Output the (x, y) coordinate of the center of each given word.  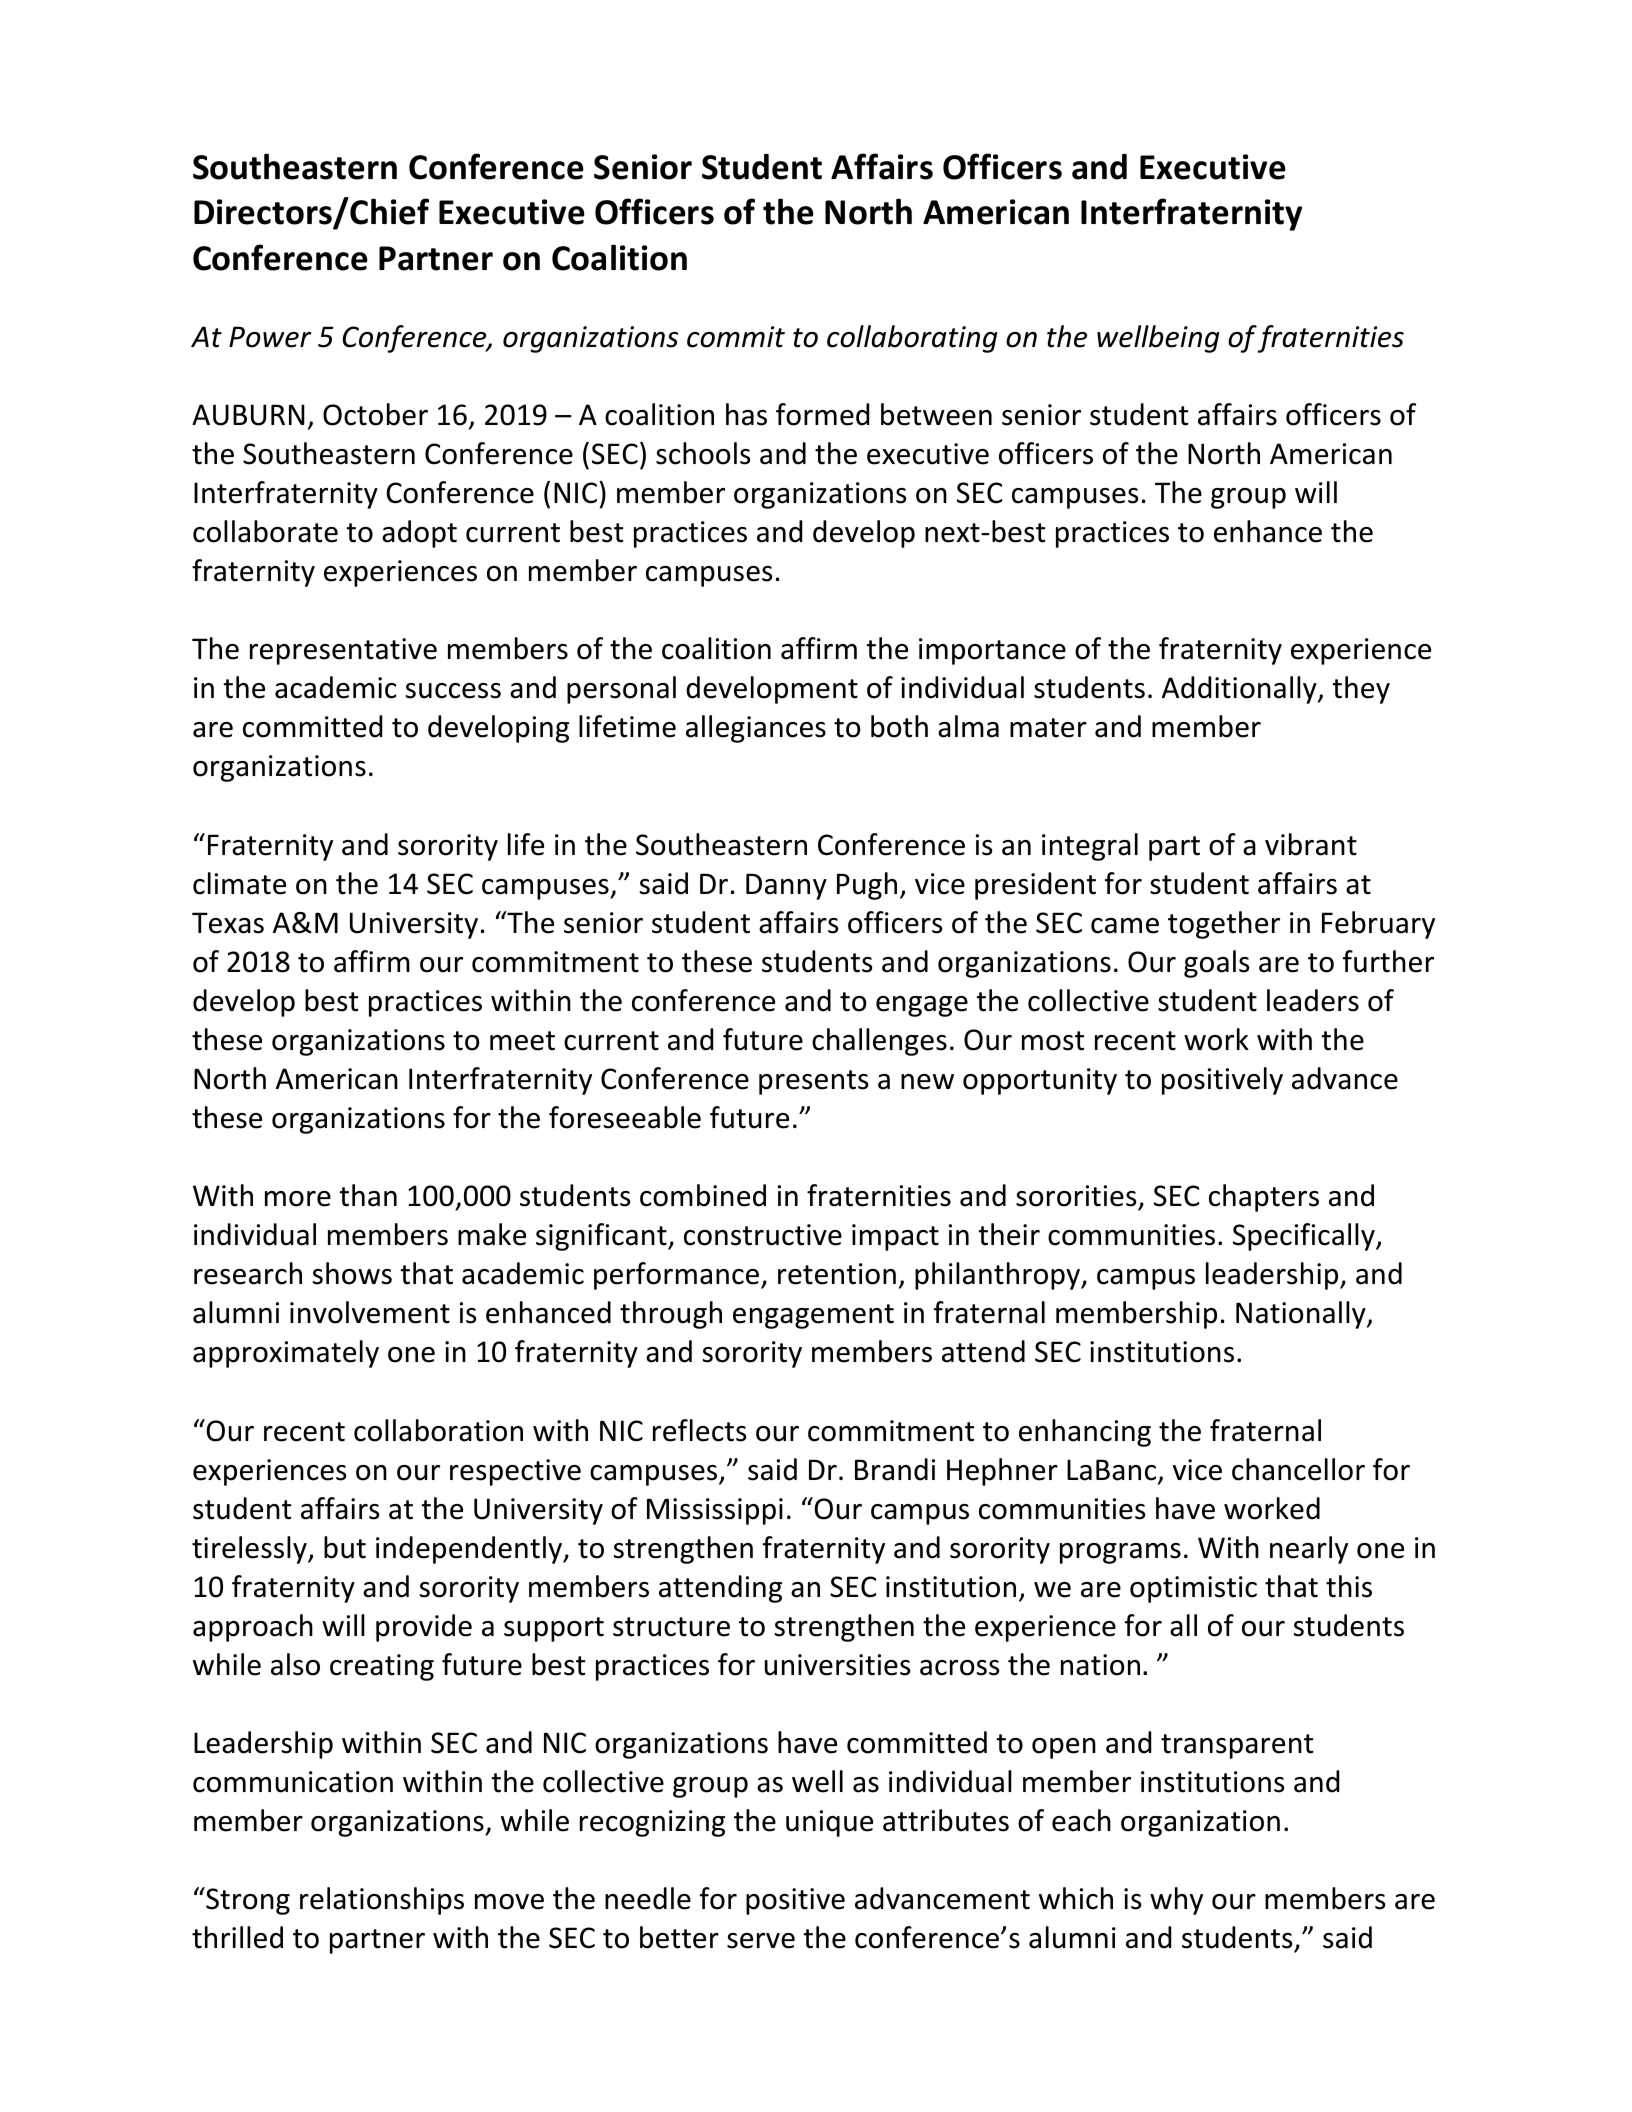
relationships (382, 1901)
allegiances (756, 729)
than (368, 1195)
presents (813, 1082)
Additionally (1240, 690)
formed (822, 414)
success (453, 691)
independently (470, 1550)
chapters (1264, 1198)
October (375, 414)
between (936, 414)
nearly (1309, 1550)
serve (761, 1941)
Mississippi (715, 1511)
